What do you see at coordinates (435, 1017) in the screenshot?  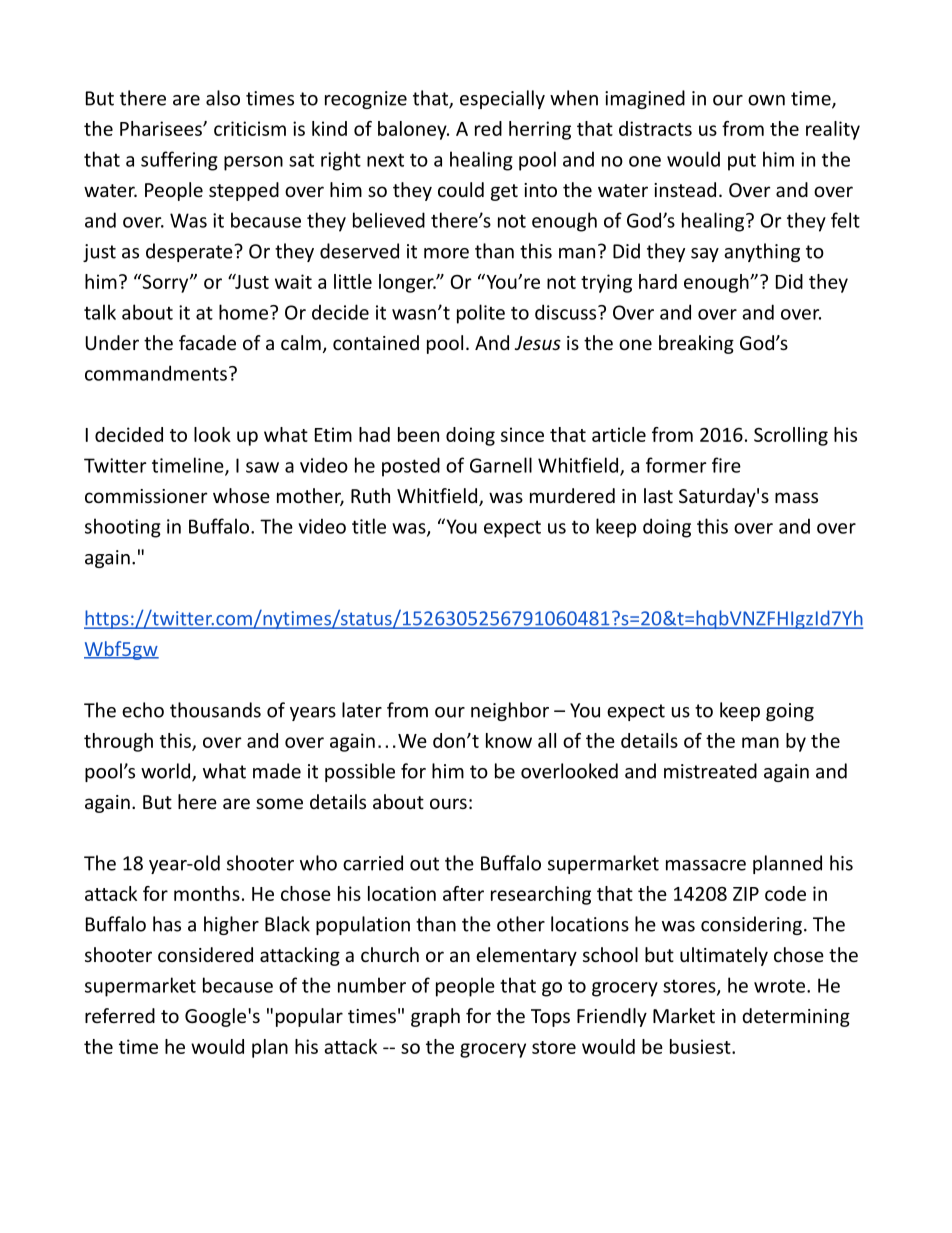 I see `graph` at bounding box center [435, 1017].
